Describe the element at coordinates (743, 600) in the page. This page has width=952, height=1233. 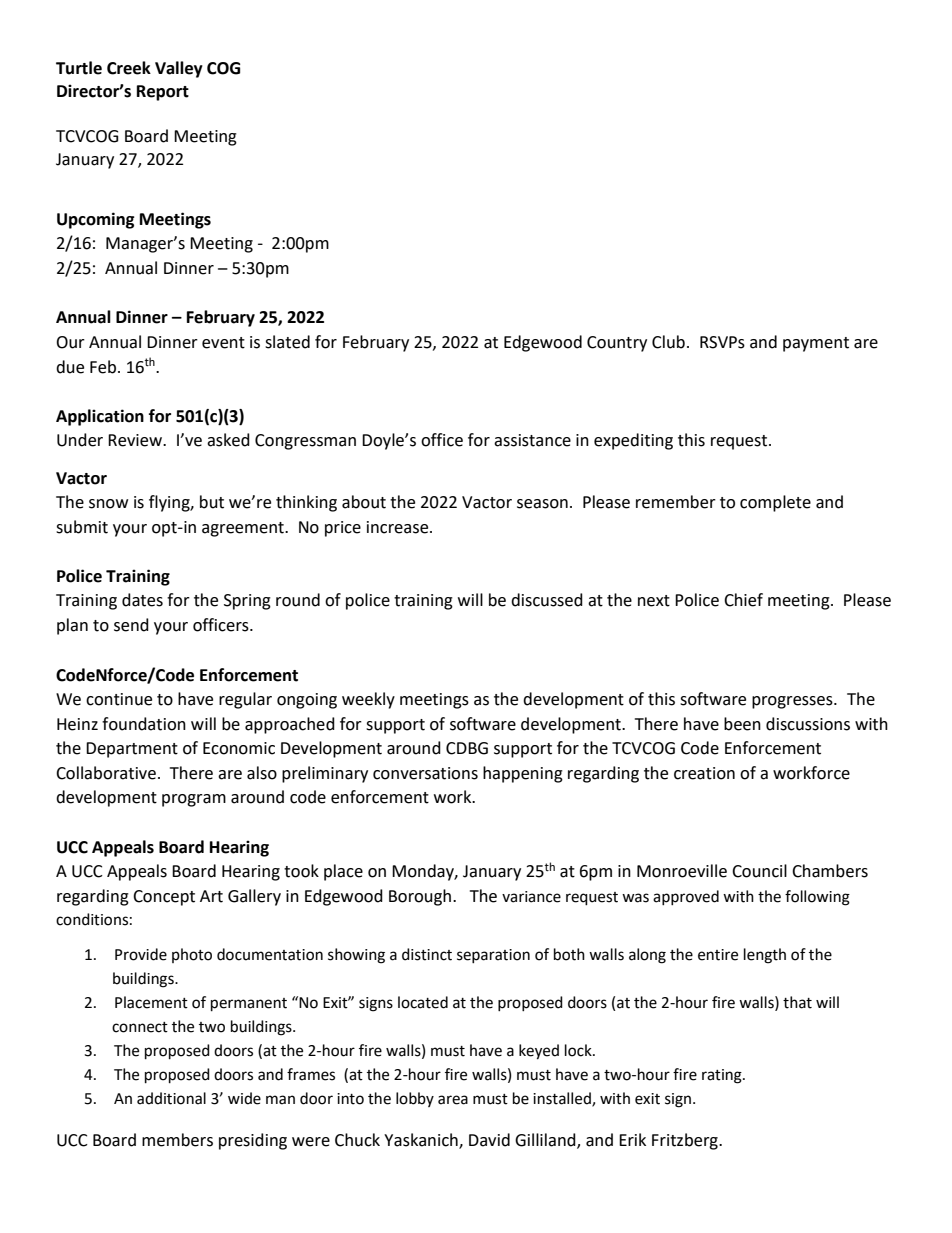
I see `Chief` at that location.
